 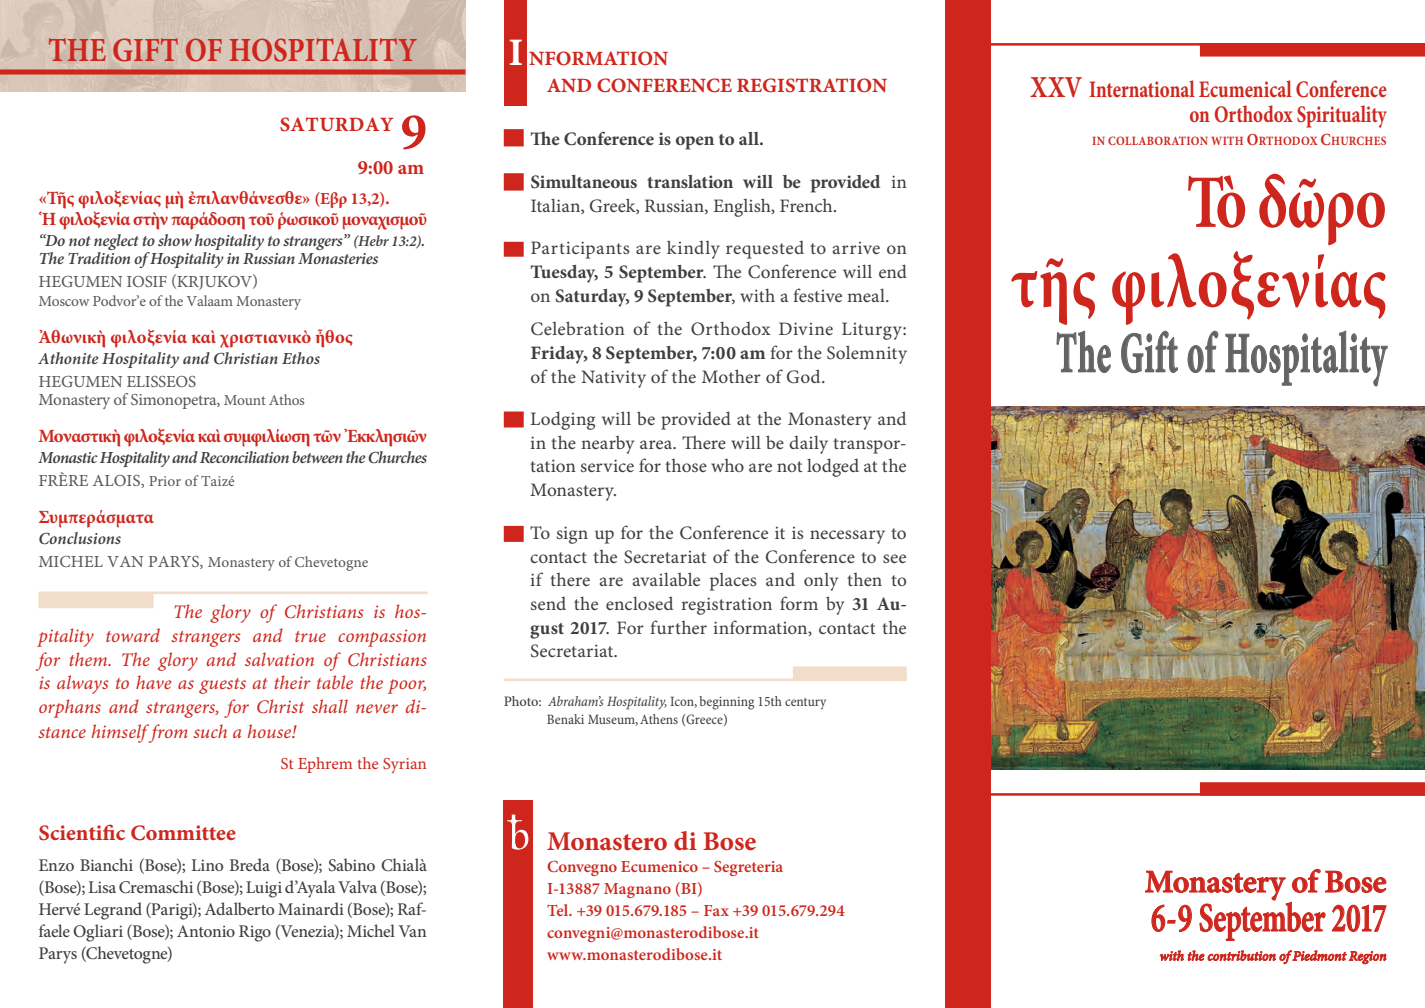 I want to click on century, so click(x=805, y=704).
